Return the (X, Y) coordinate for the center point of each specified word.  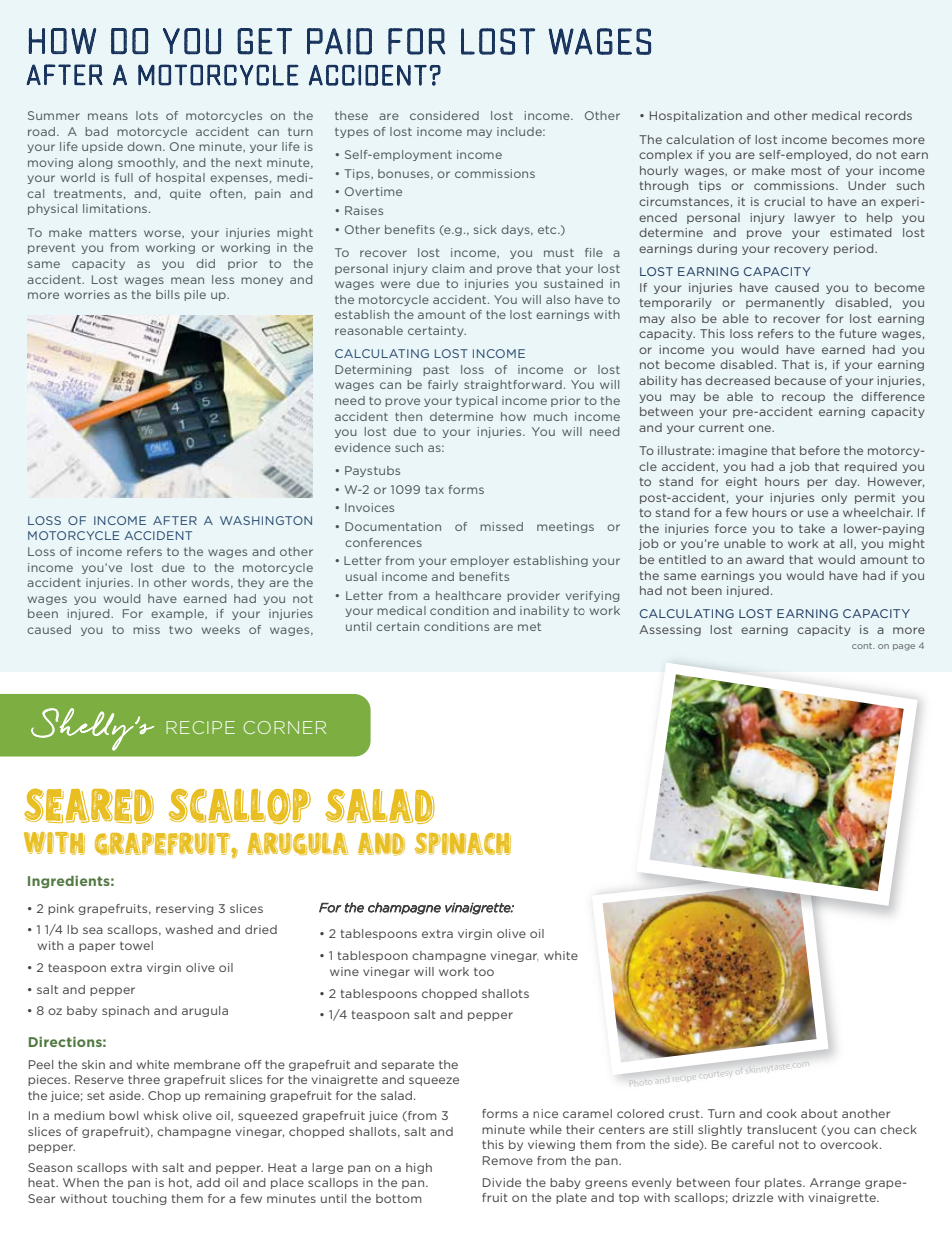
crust (685, 1114)
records (888, 115)
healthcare (468, 595)
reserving (185, 909)
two (180, 629)
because (800, 380)
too (484, 971)
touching (139, 1199)
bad (96, 131)
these (351, 115)
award (765, 559)
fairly (443, 385)
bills (168, 294)
